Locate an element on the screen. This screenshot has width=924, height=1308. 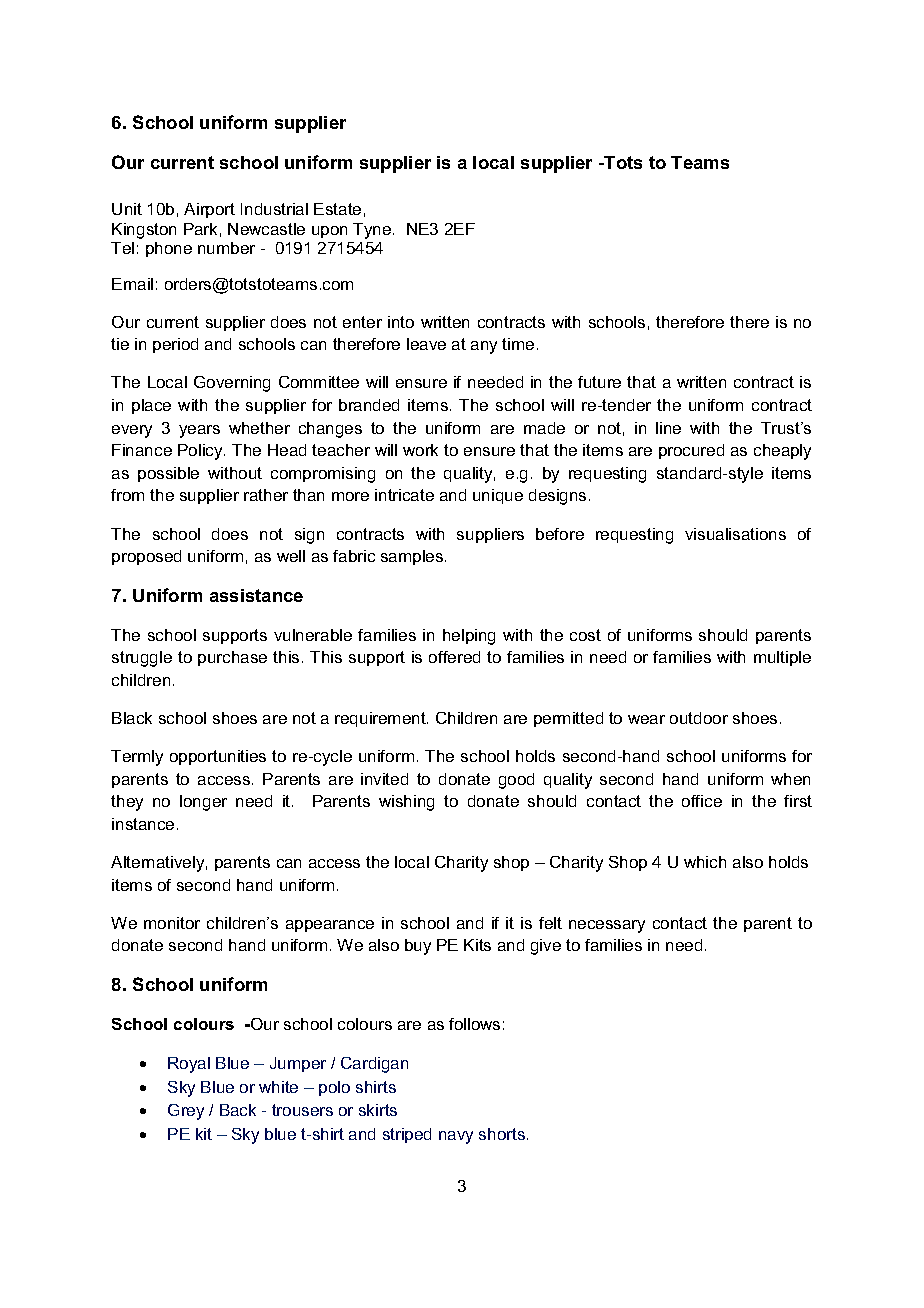
navy is located at coordinates (456, 1137).
